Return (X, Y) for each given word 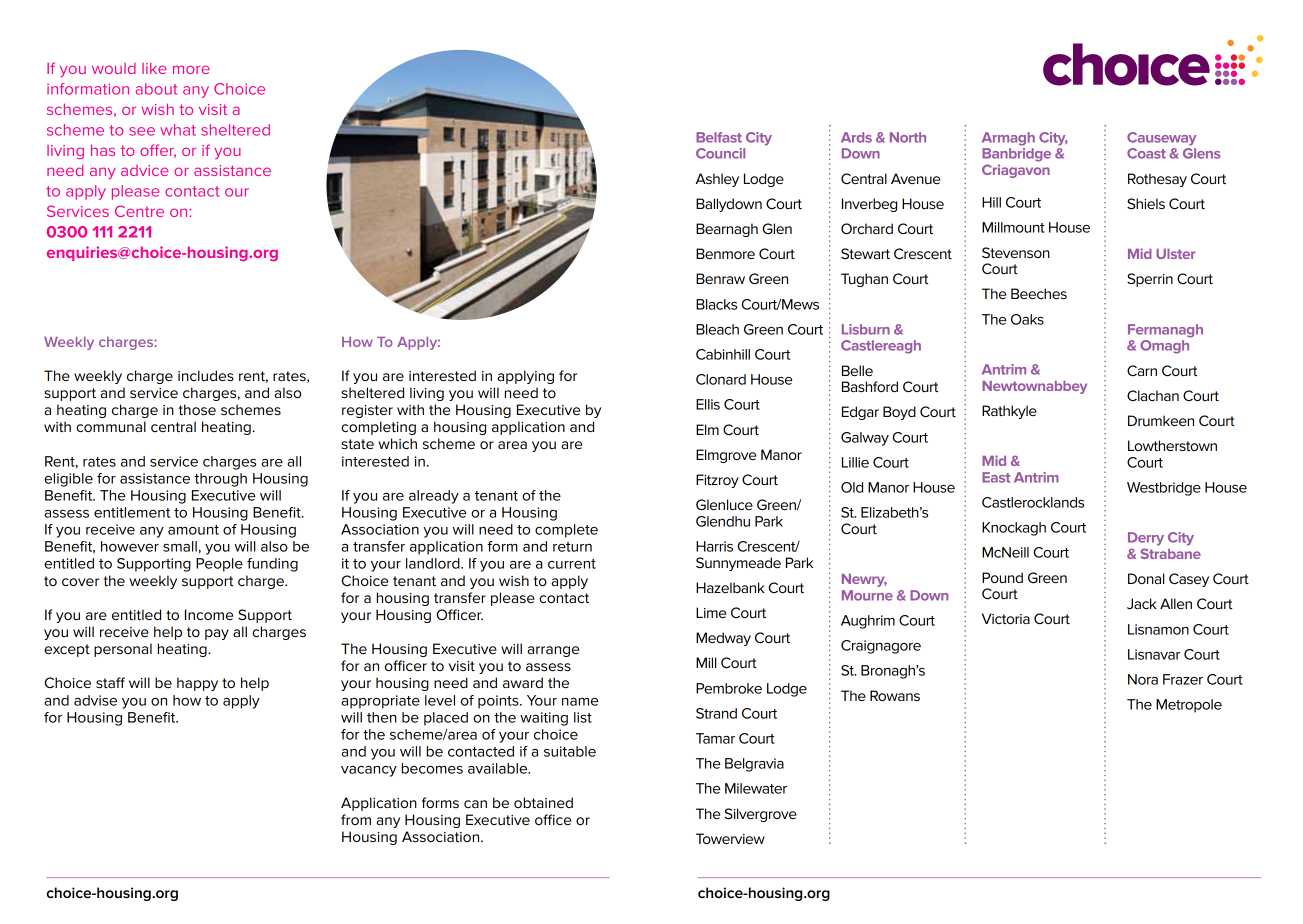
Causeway (1161, 139)
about (156, 89)
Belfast (719, 137)
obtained (543, 802)
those (197, 409)
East (996, 477)
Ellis (708, 404)
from (356, 819)
